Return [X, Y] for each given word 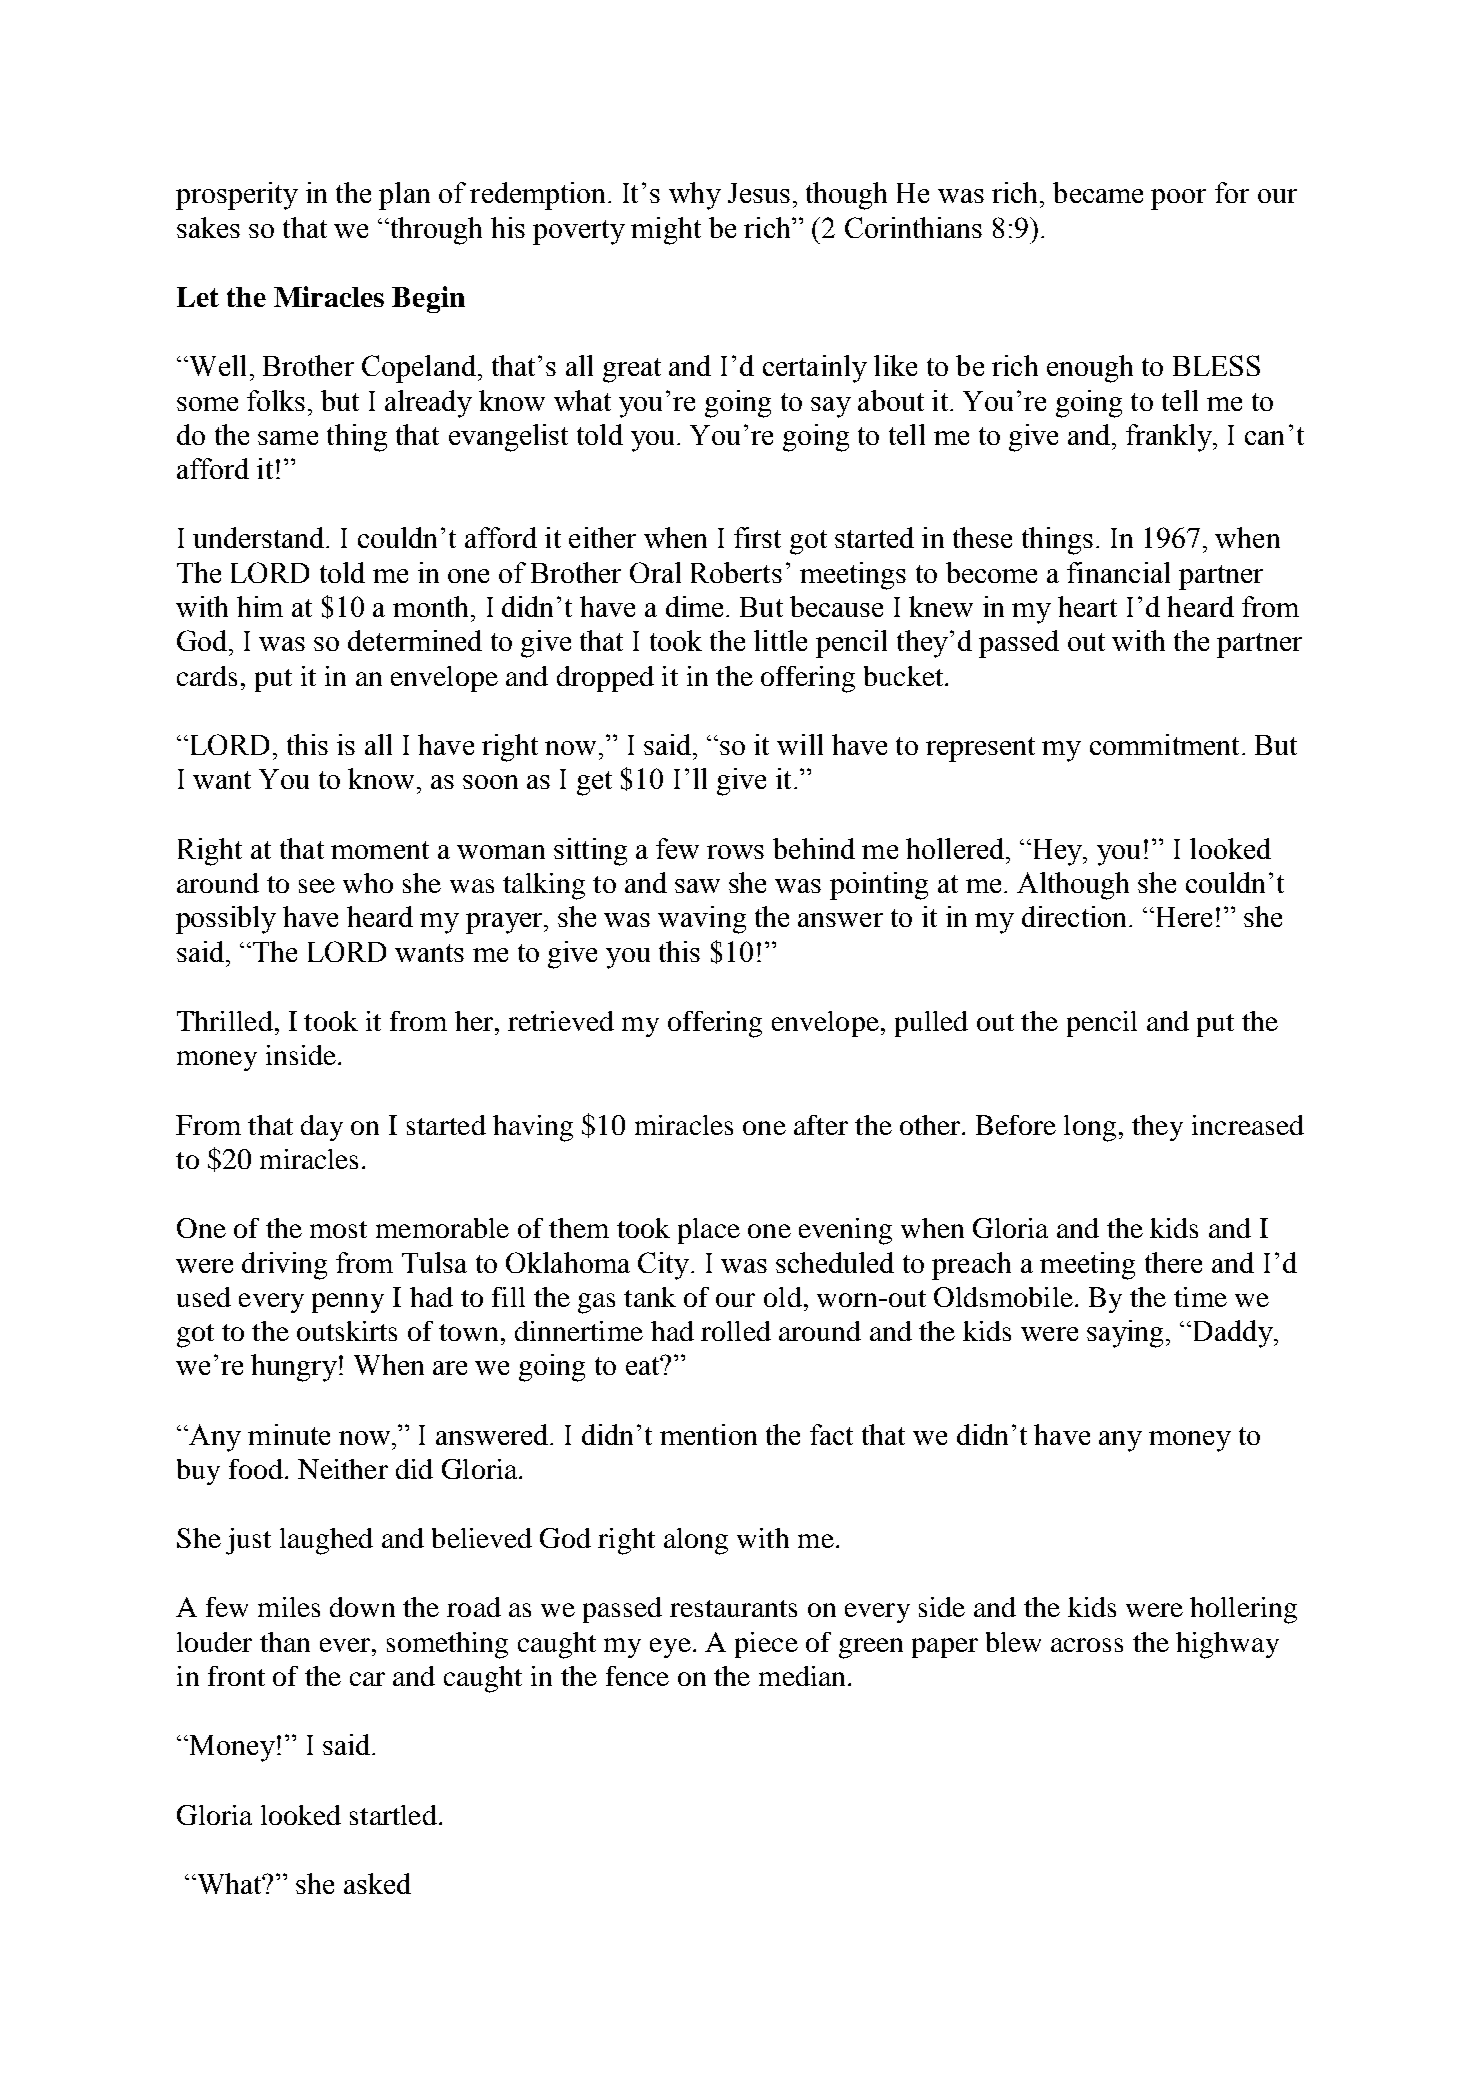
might [666, 231]
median [802, 1676]
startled [393, 1815]
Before [1016, 1125]
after [821, 1125]
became [1098, 192]
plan [404, 196]
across [1087, 1645]
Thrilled [225, 1021]
